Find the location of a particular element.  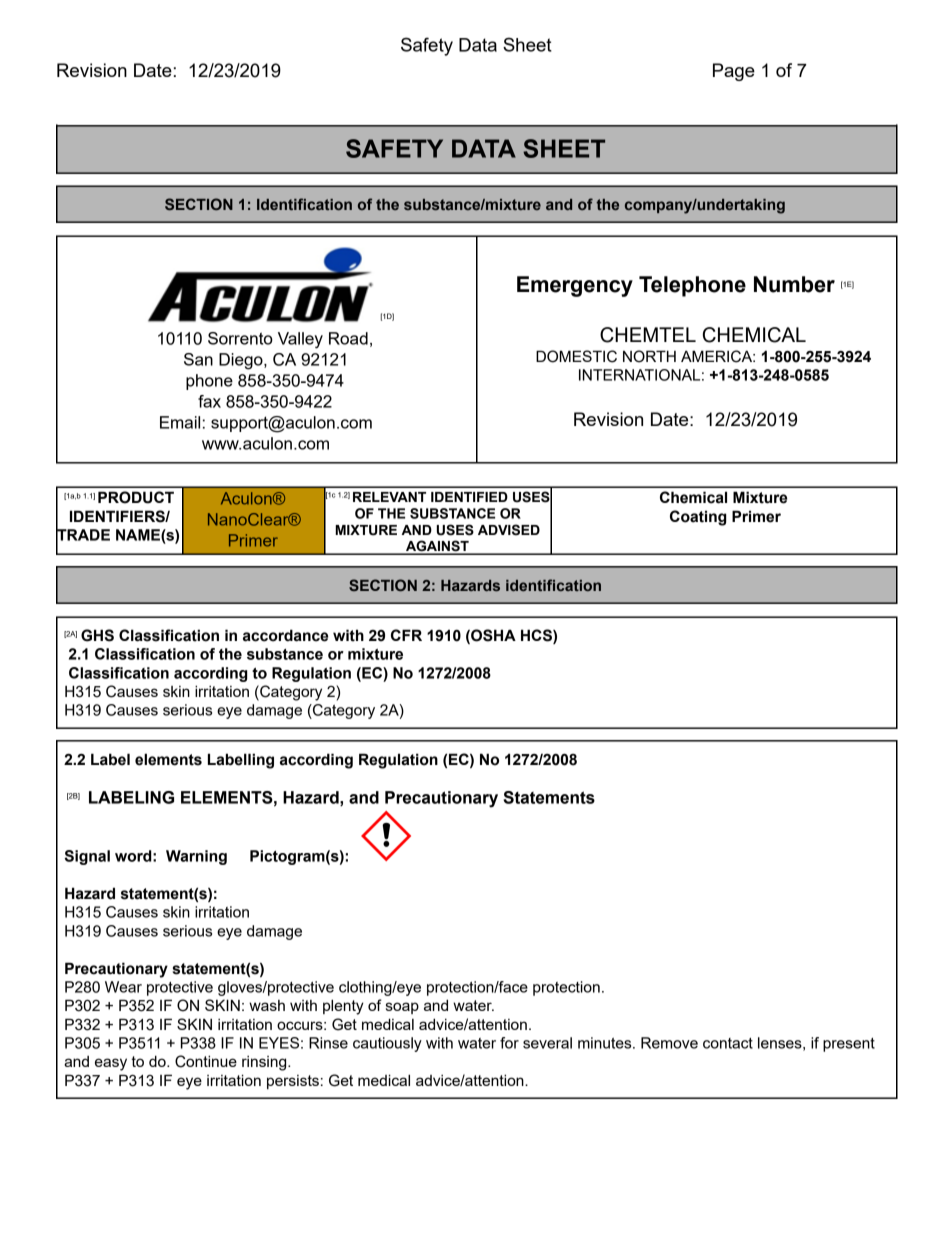

Sorrento is located at coordinates (240, 338).
